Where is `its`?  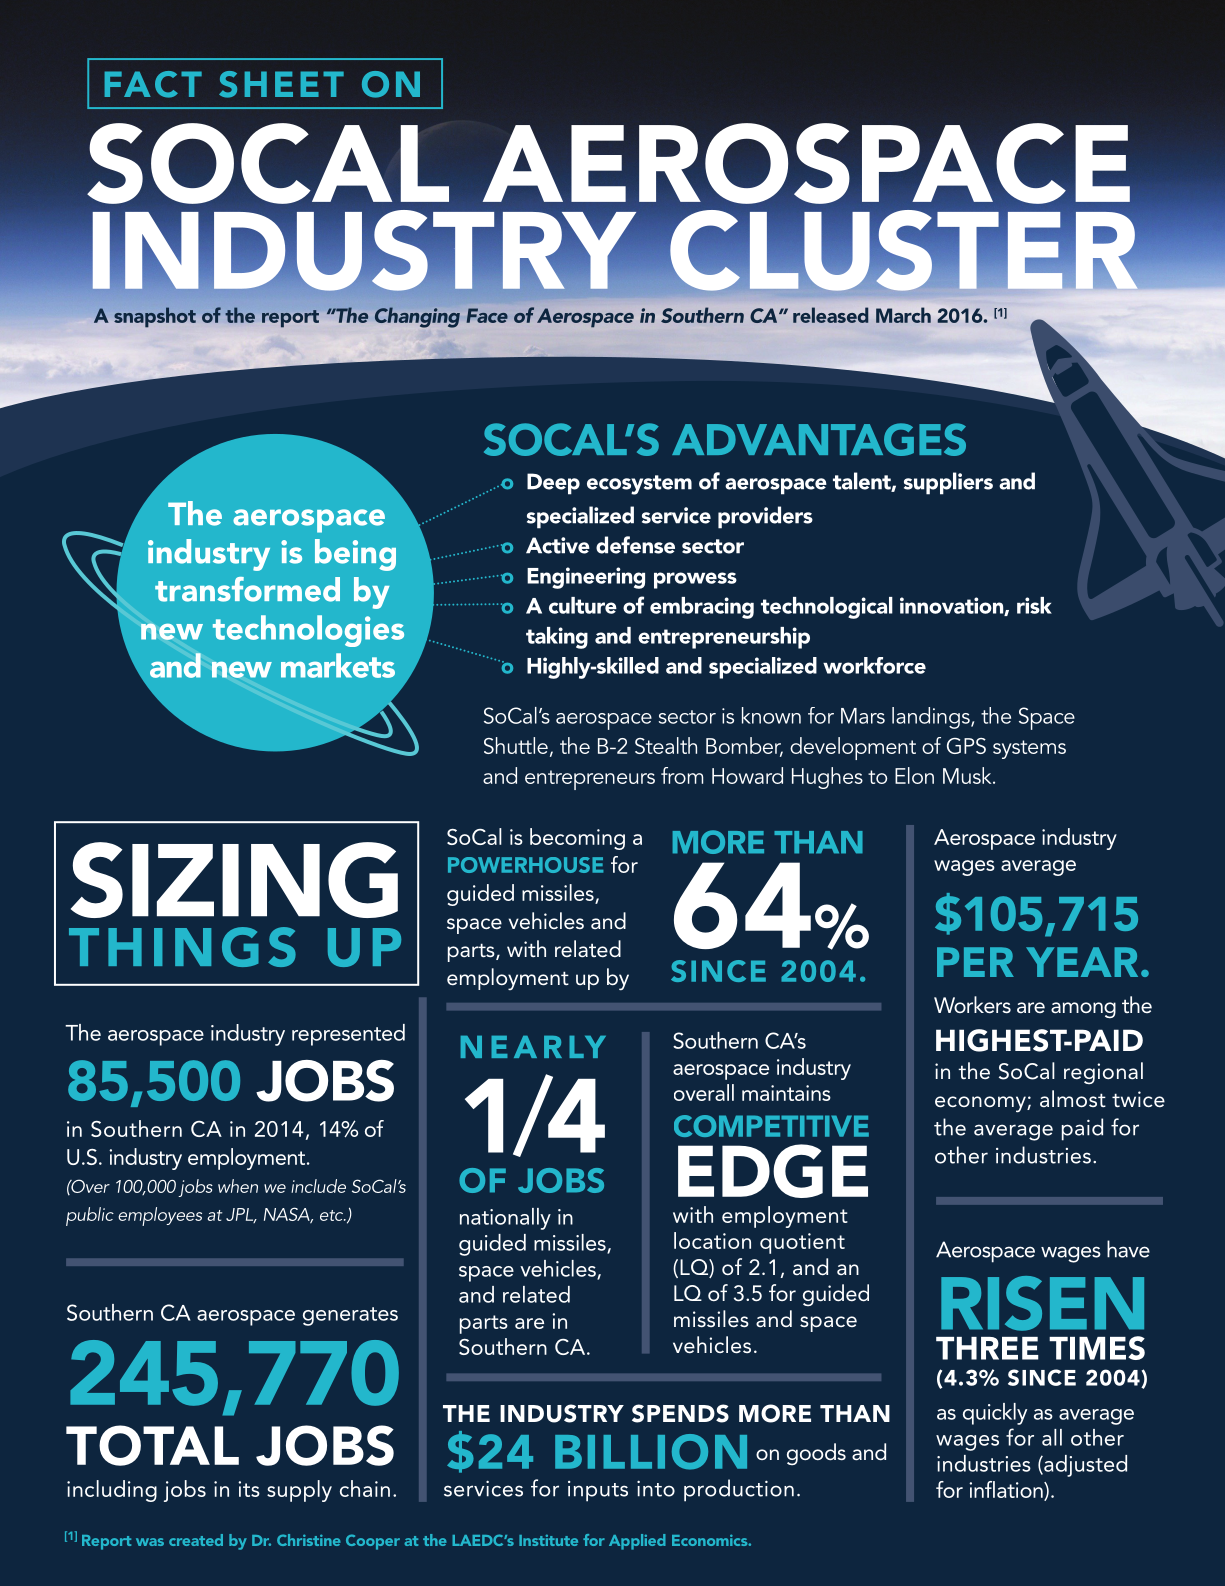
its is located at coordinates (249, 1489).
